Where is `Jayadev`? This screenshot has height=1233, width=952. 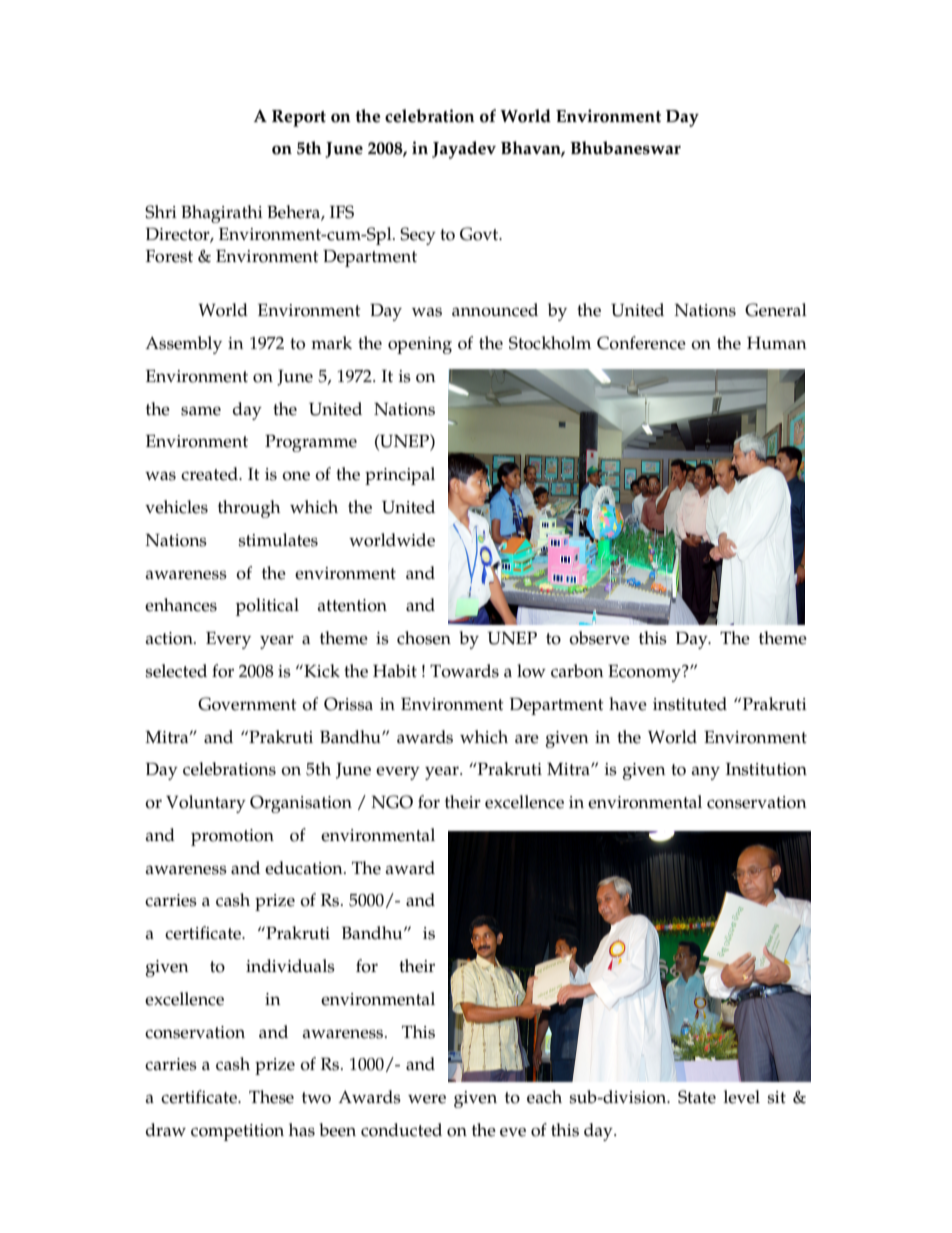 Jayadev is located at coordinates (464, 150).
